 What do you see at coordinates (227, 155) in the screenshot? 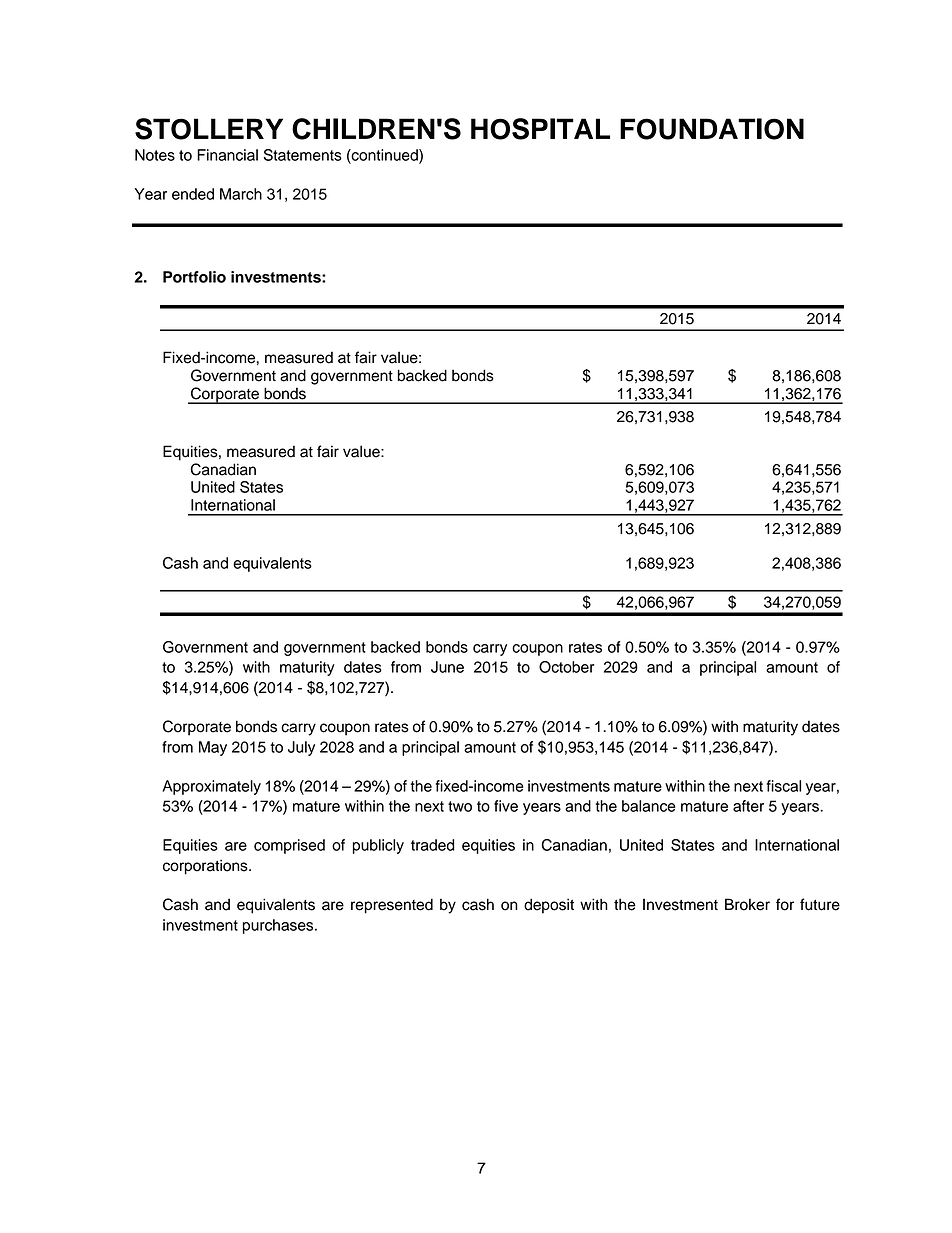
I see `Financial` at bounding box center [227, 155].
